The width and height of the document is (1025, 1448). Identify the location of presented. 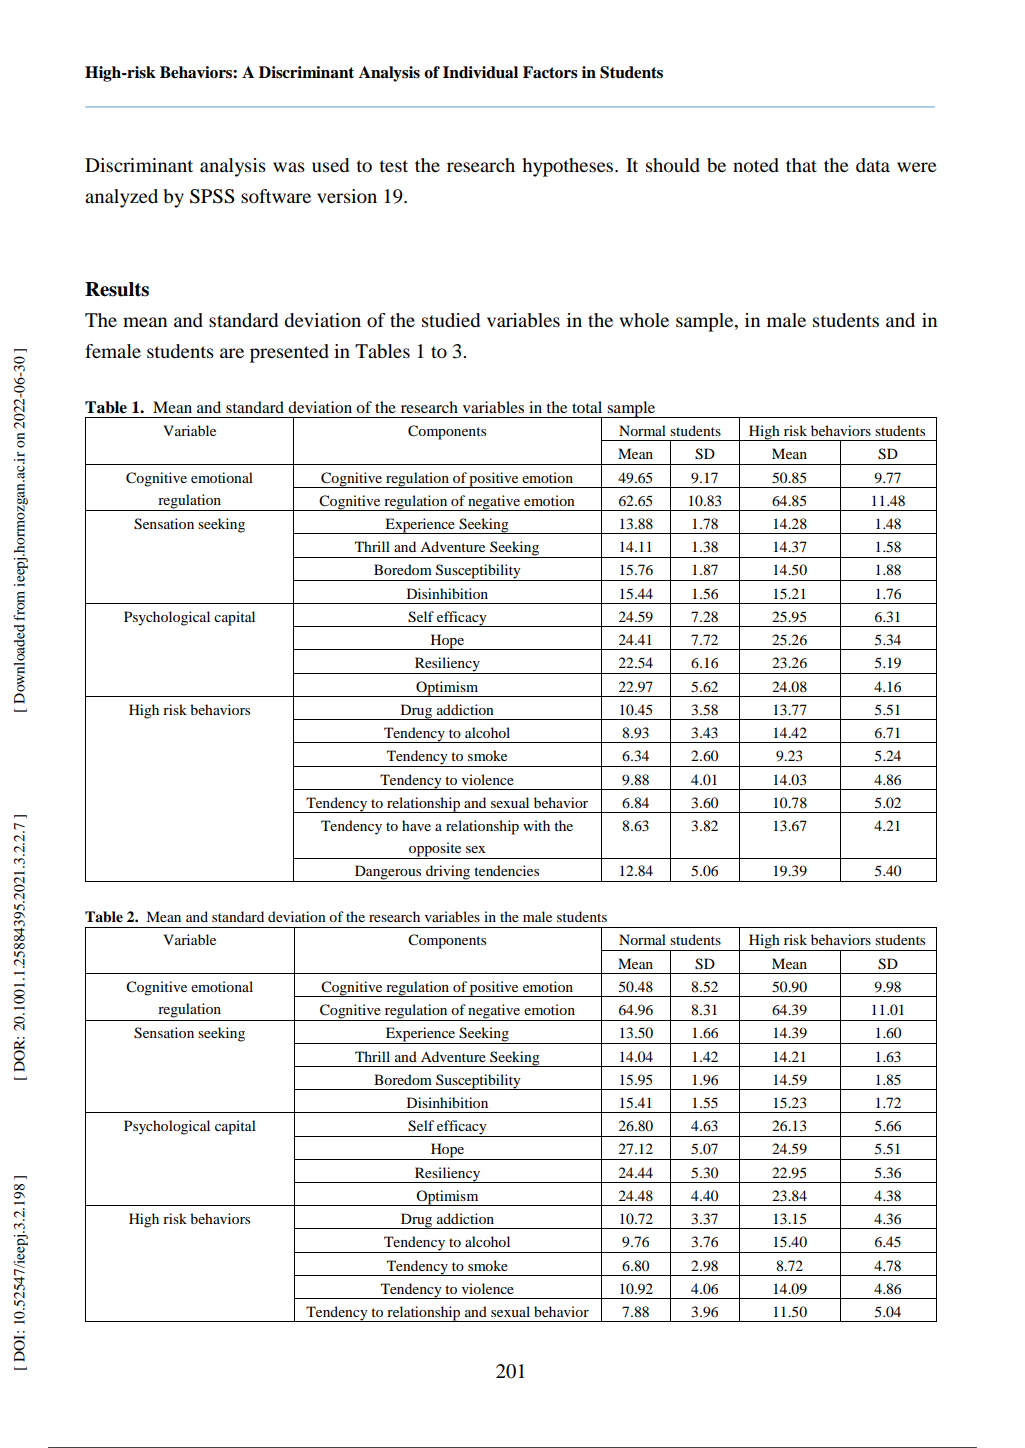
(289, 353).
